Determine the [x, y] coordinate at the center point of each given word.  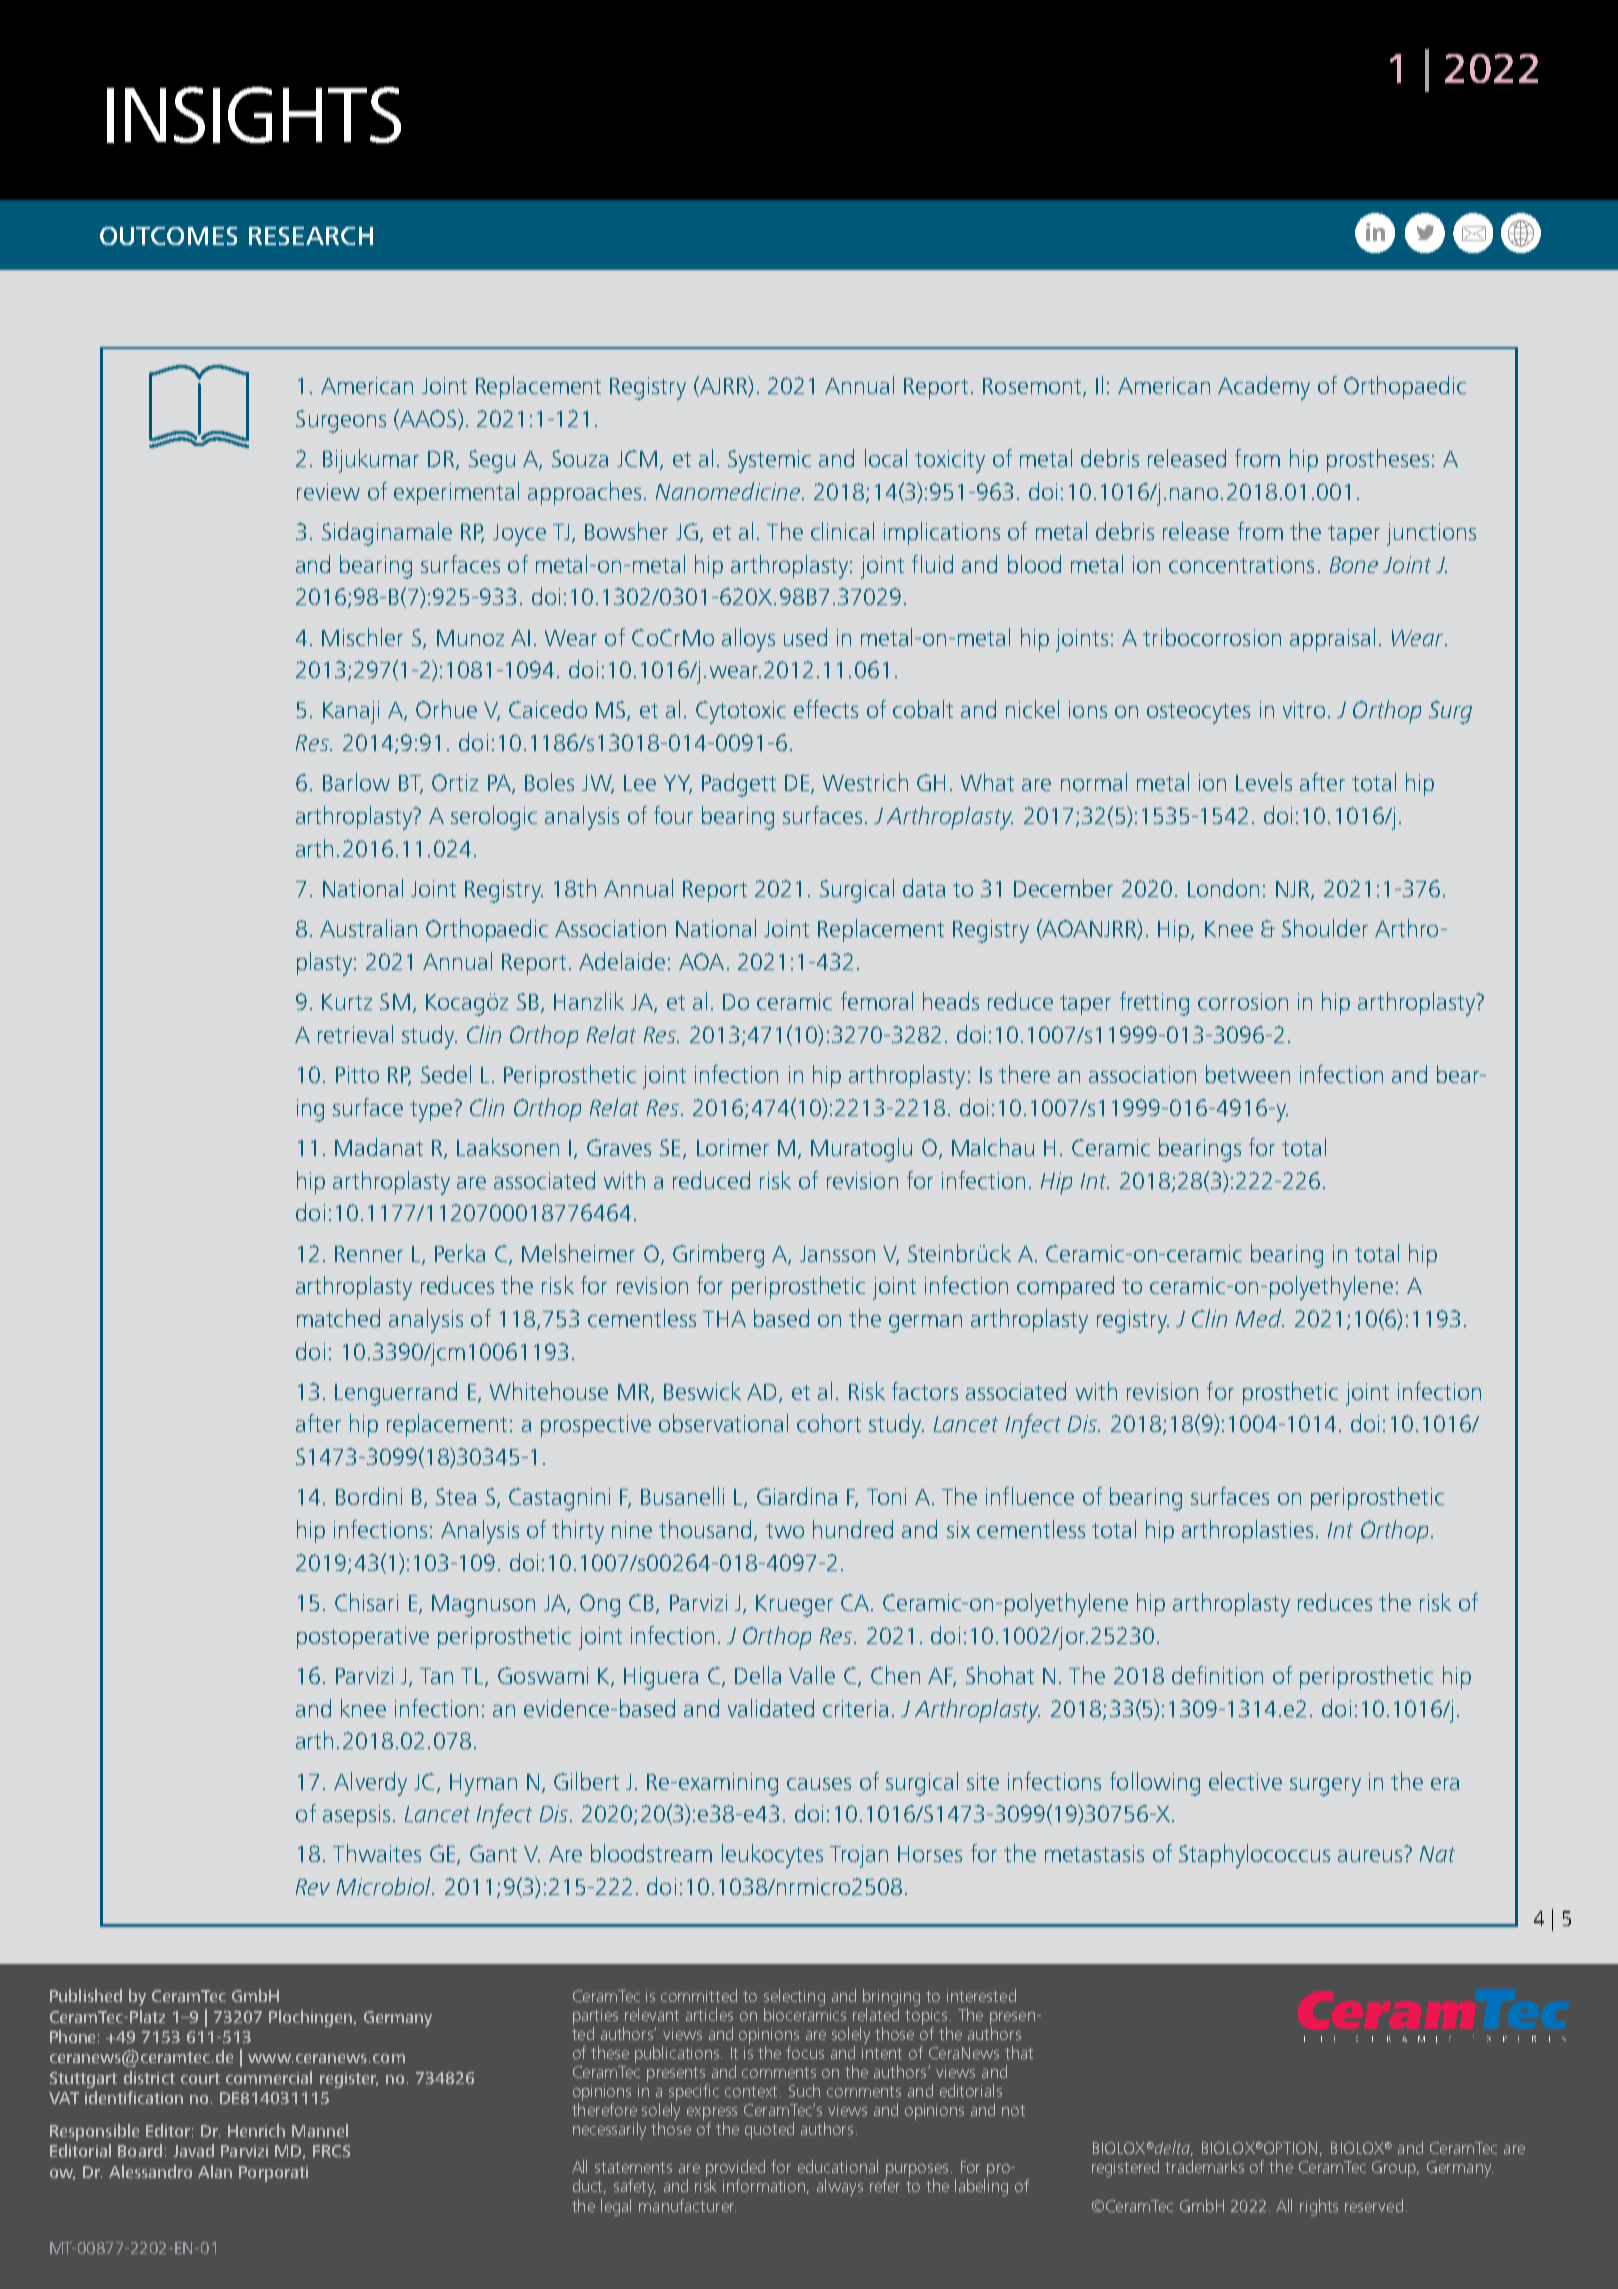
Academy [1264, 388]
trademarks [1204, 2166]
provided [735, 2170]
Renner [369, 1254]
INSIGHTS [254, 115]
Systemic [769, 461]
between [1248, 1074]
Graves [619, 1147]
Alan [215, 2171]
